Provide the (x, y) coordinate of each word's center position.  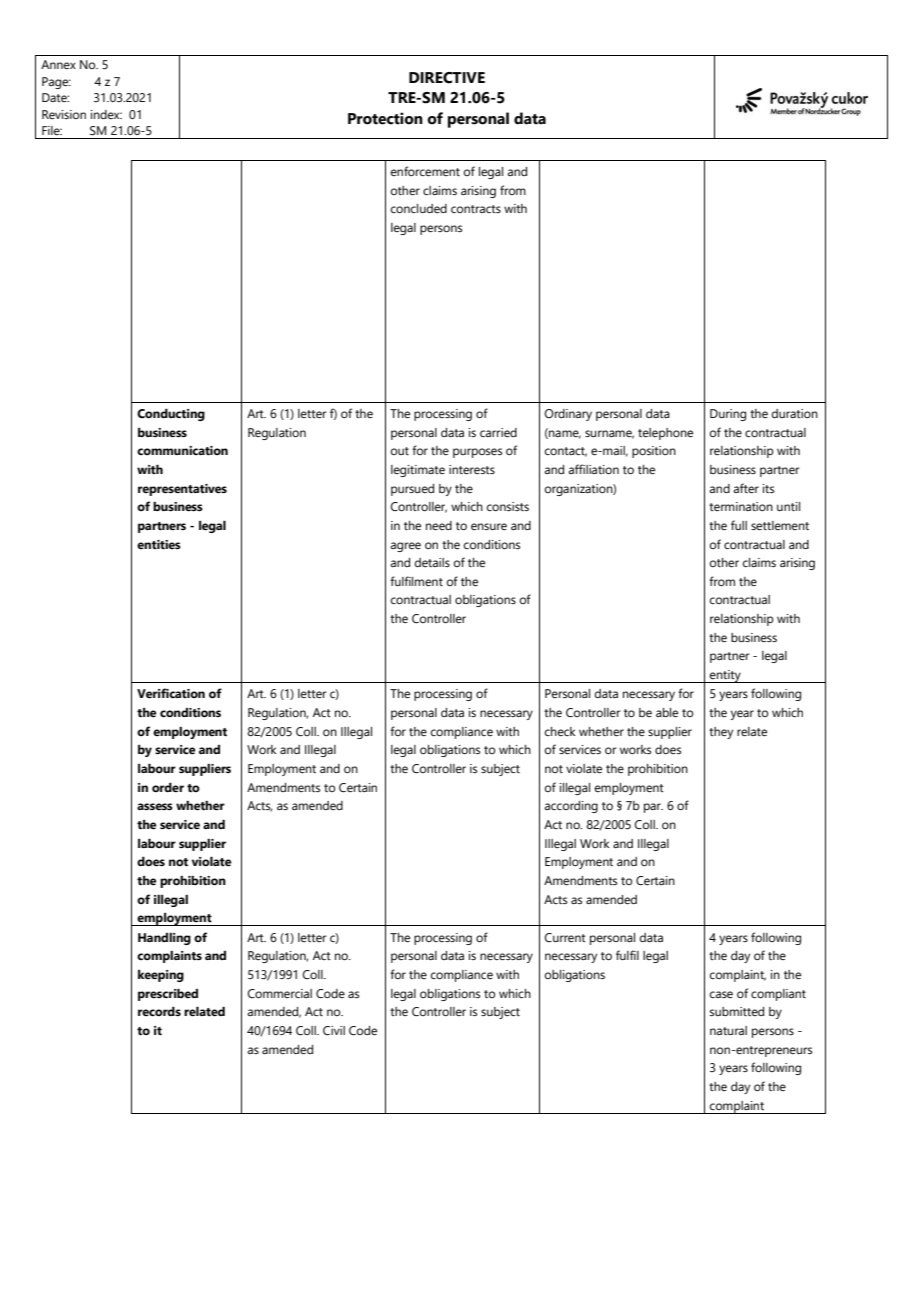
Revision (64, 114)
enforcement (425, 171)
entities (159, 545)
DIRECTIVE (447, 78)
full (739, 525)
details (432, 562)
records (159, 1011)
